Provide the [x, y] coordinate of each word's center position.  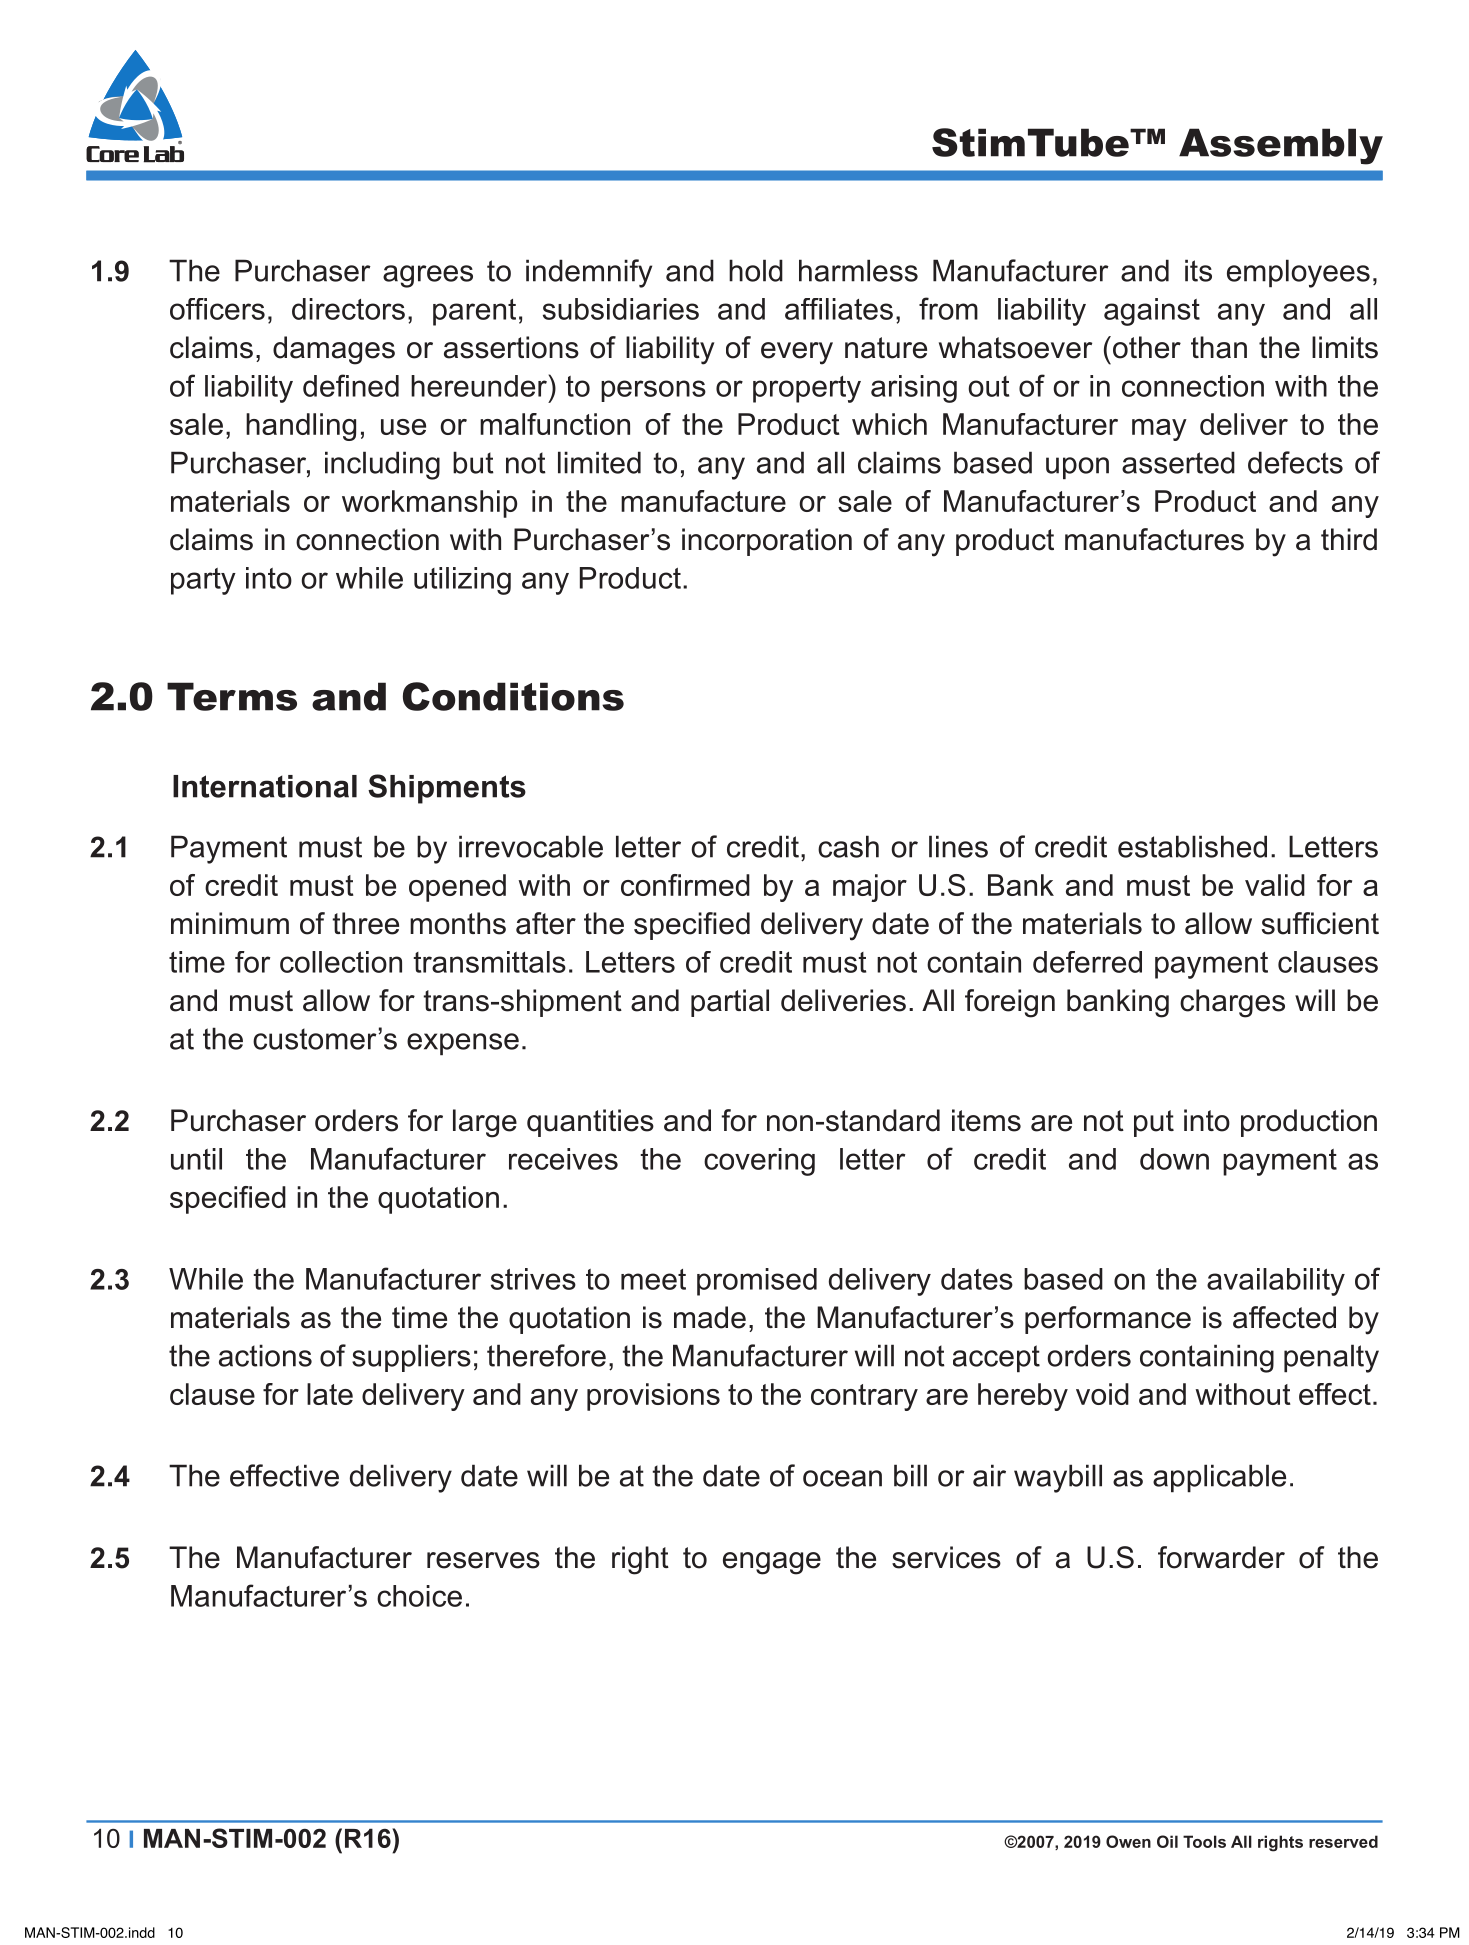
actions [265, 1355]
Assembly [1281, 146]
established [1192, 846]
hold [756, 270]
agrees [428, 276]
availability [1276, 1282]
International [265, 786]
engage [772, 1563]
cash [848, 846]
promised [757, 1282]
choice [419, 1596]
